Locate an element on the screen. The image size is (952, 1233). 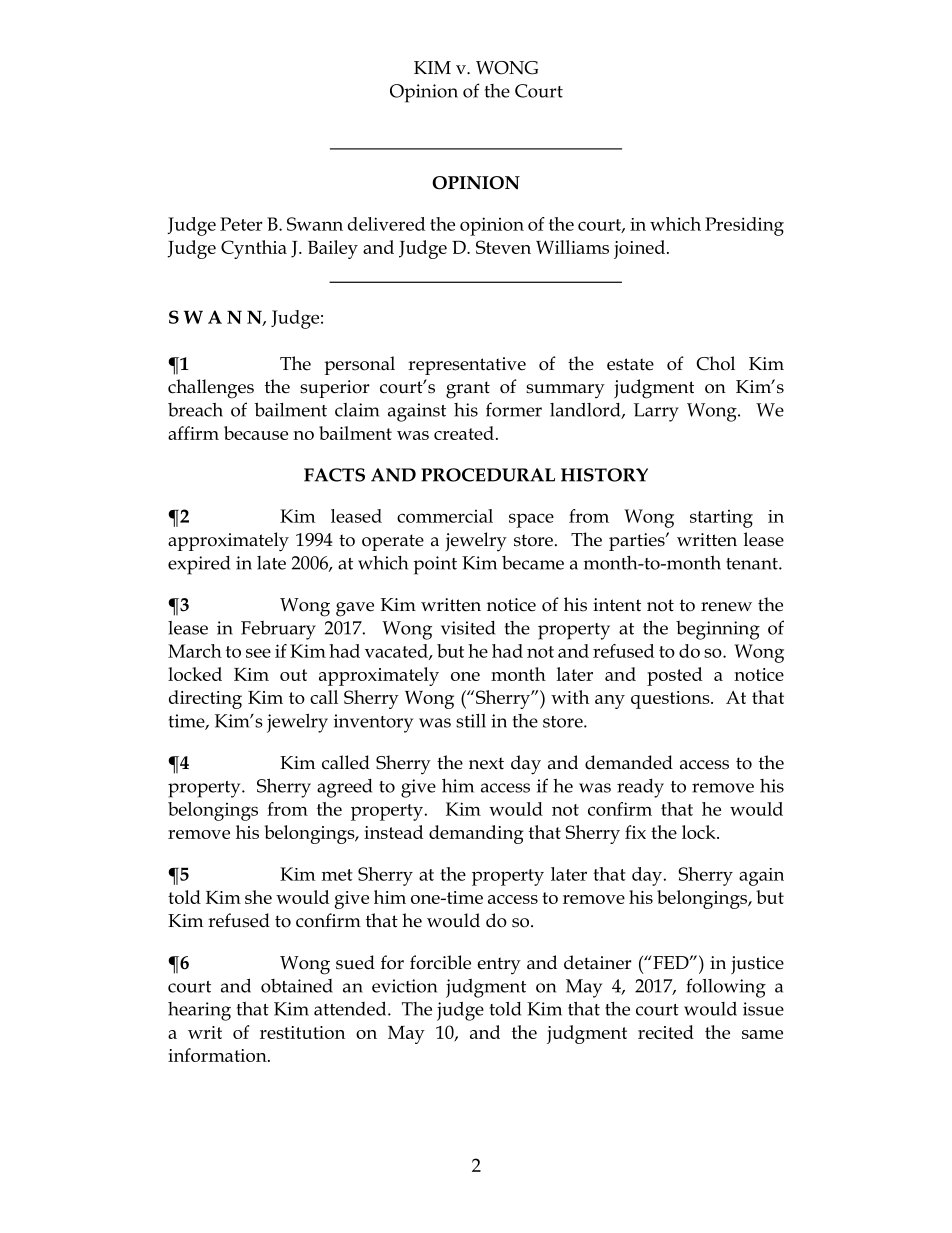
fix is located at coordinates (635, 832).
